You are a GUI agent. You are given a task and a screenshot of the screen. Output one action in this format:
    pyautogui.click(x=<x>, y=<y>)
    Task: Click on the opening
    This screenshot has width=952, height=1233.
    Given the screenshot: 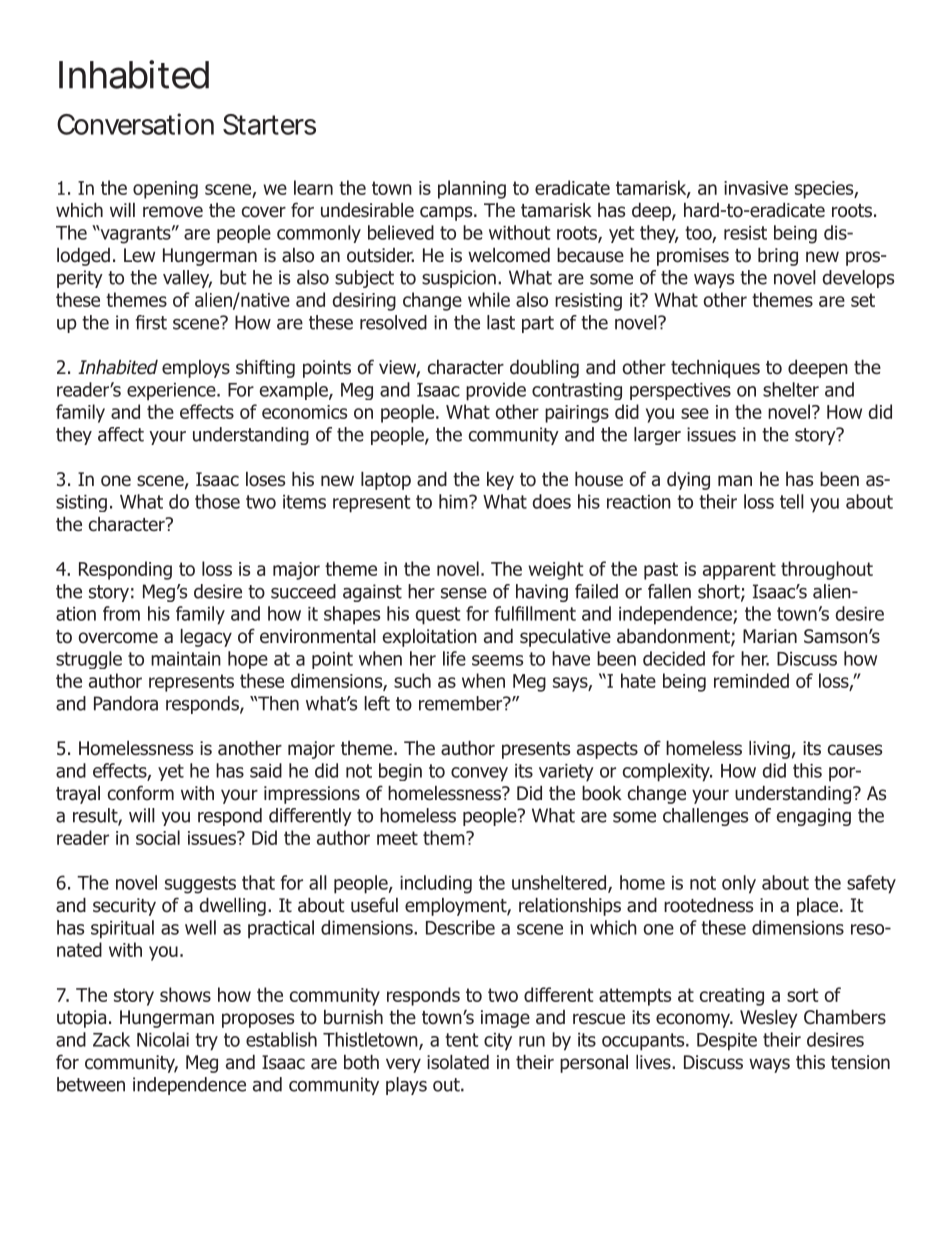 What is the action you would take?
    pyautogui.click(x=165, y=190)
